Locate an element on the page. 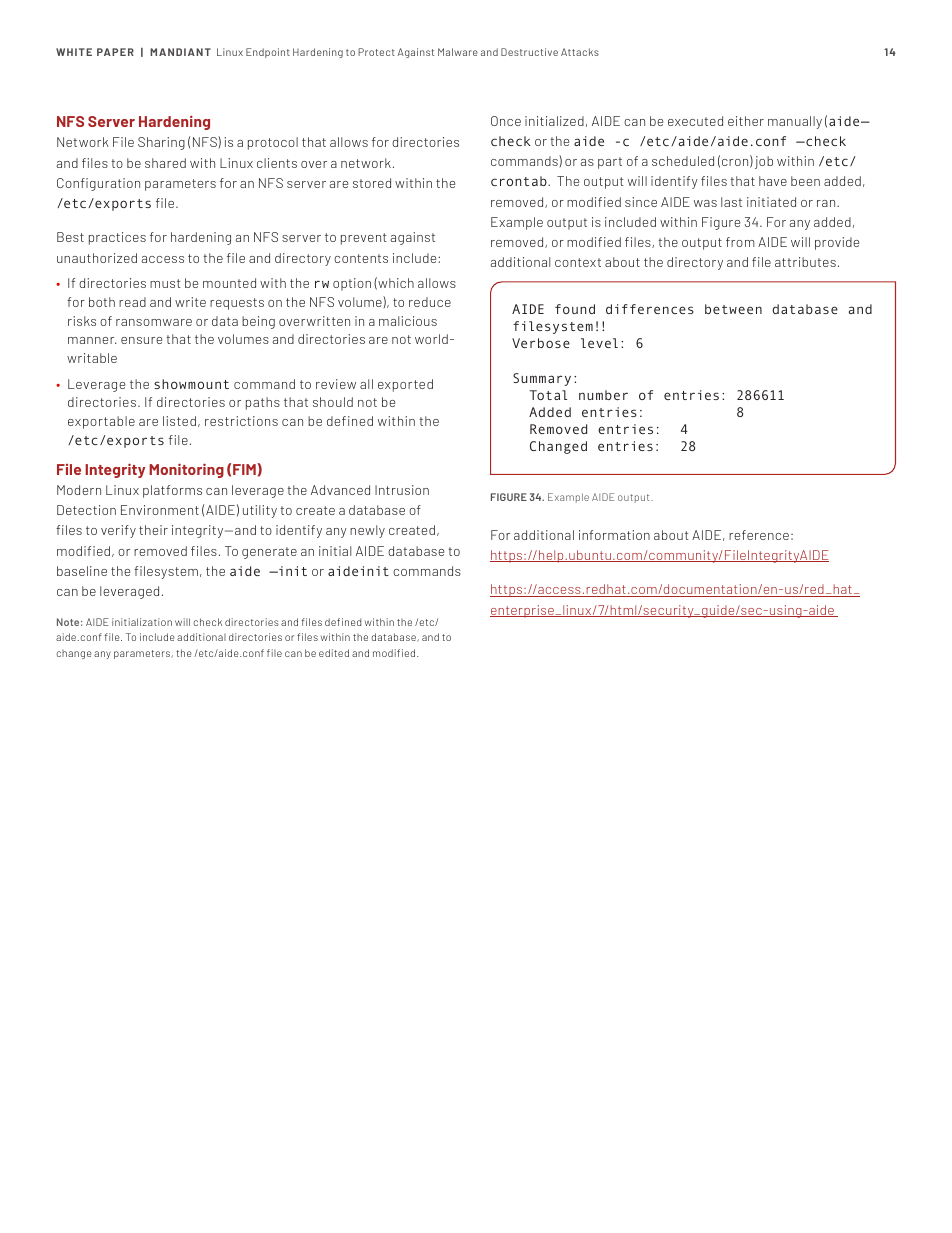 The image size is (952, 1233). either is located at coordinates (746, 121).
